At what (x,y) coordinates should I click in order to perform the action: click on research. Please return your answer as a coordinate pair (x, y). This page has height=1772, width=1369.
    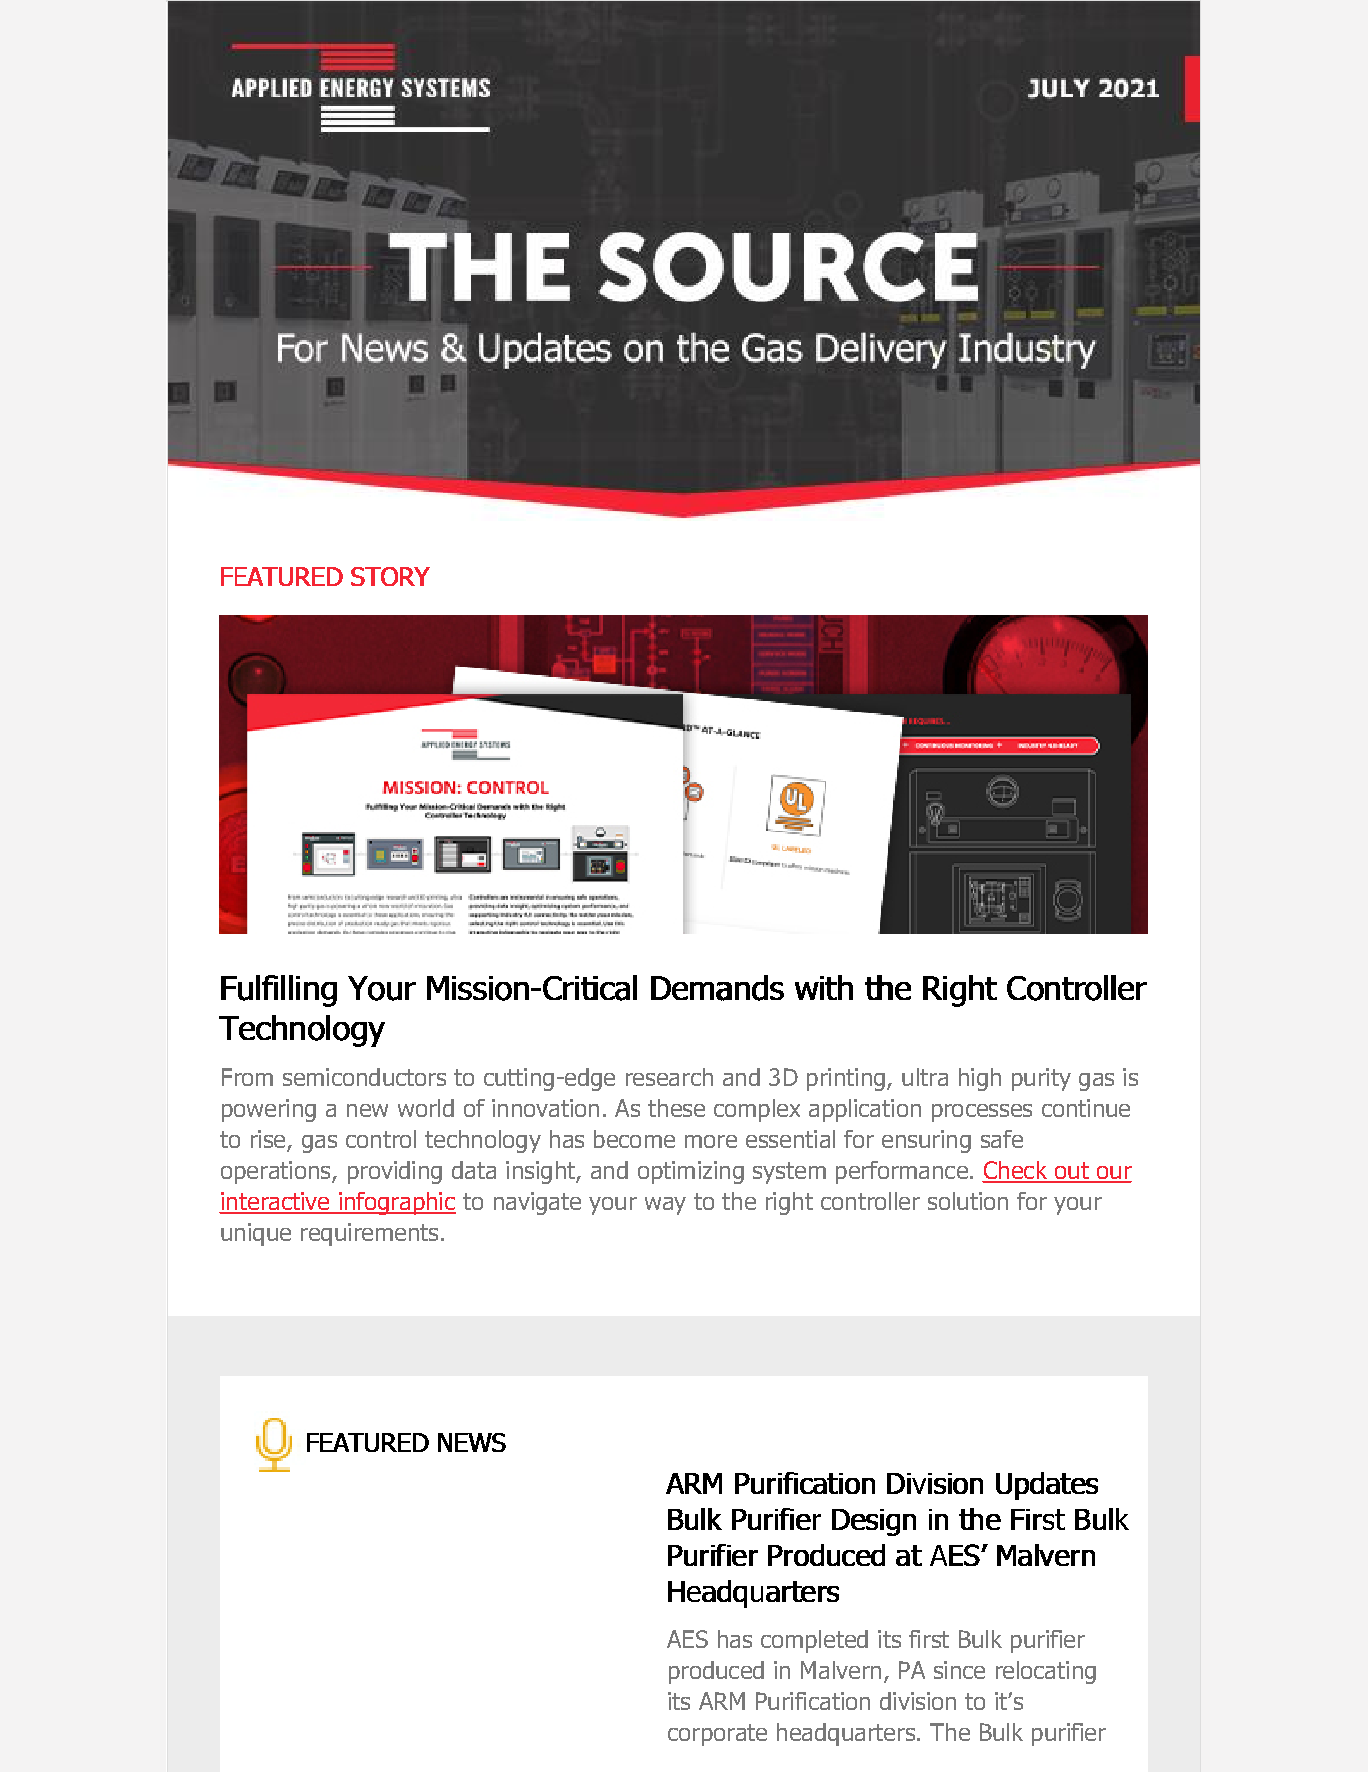
    Looking at the image, I should click on (669, 1077).
